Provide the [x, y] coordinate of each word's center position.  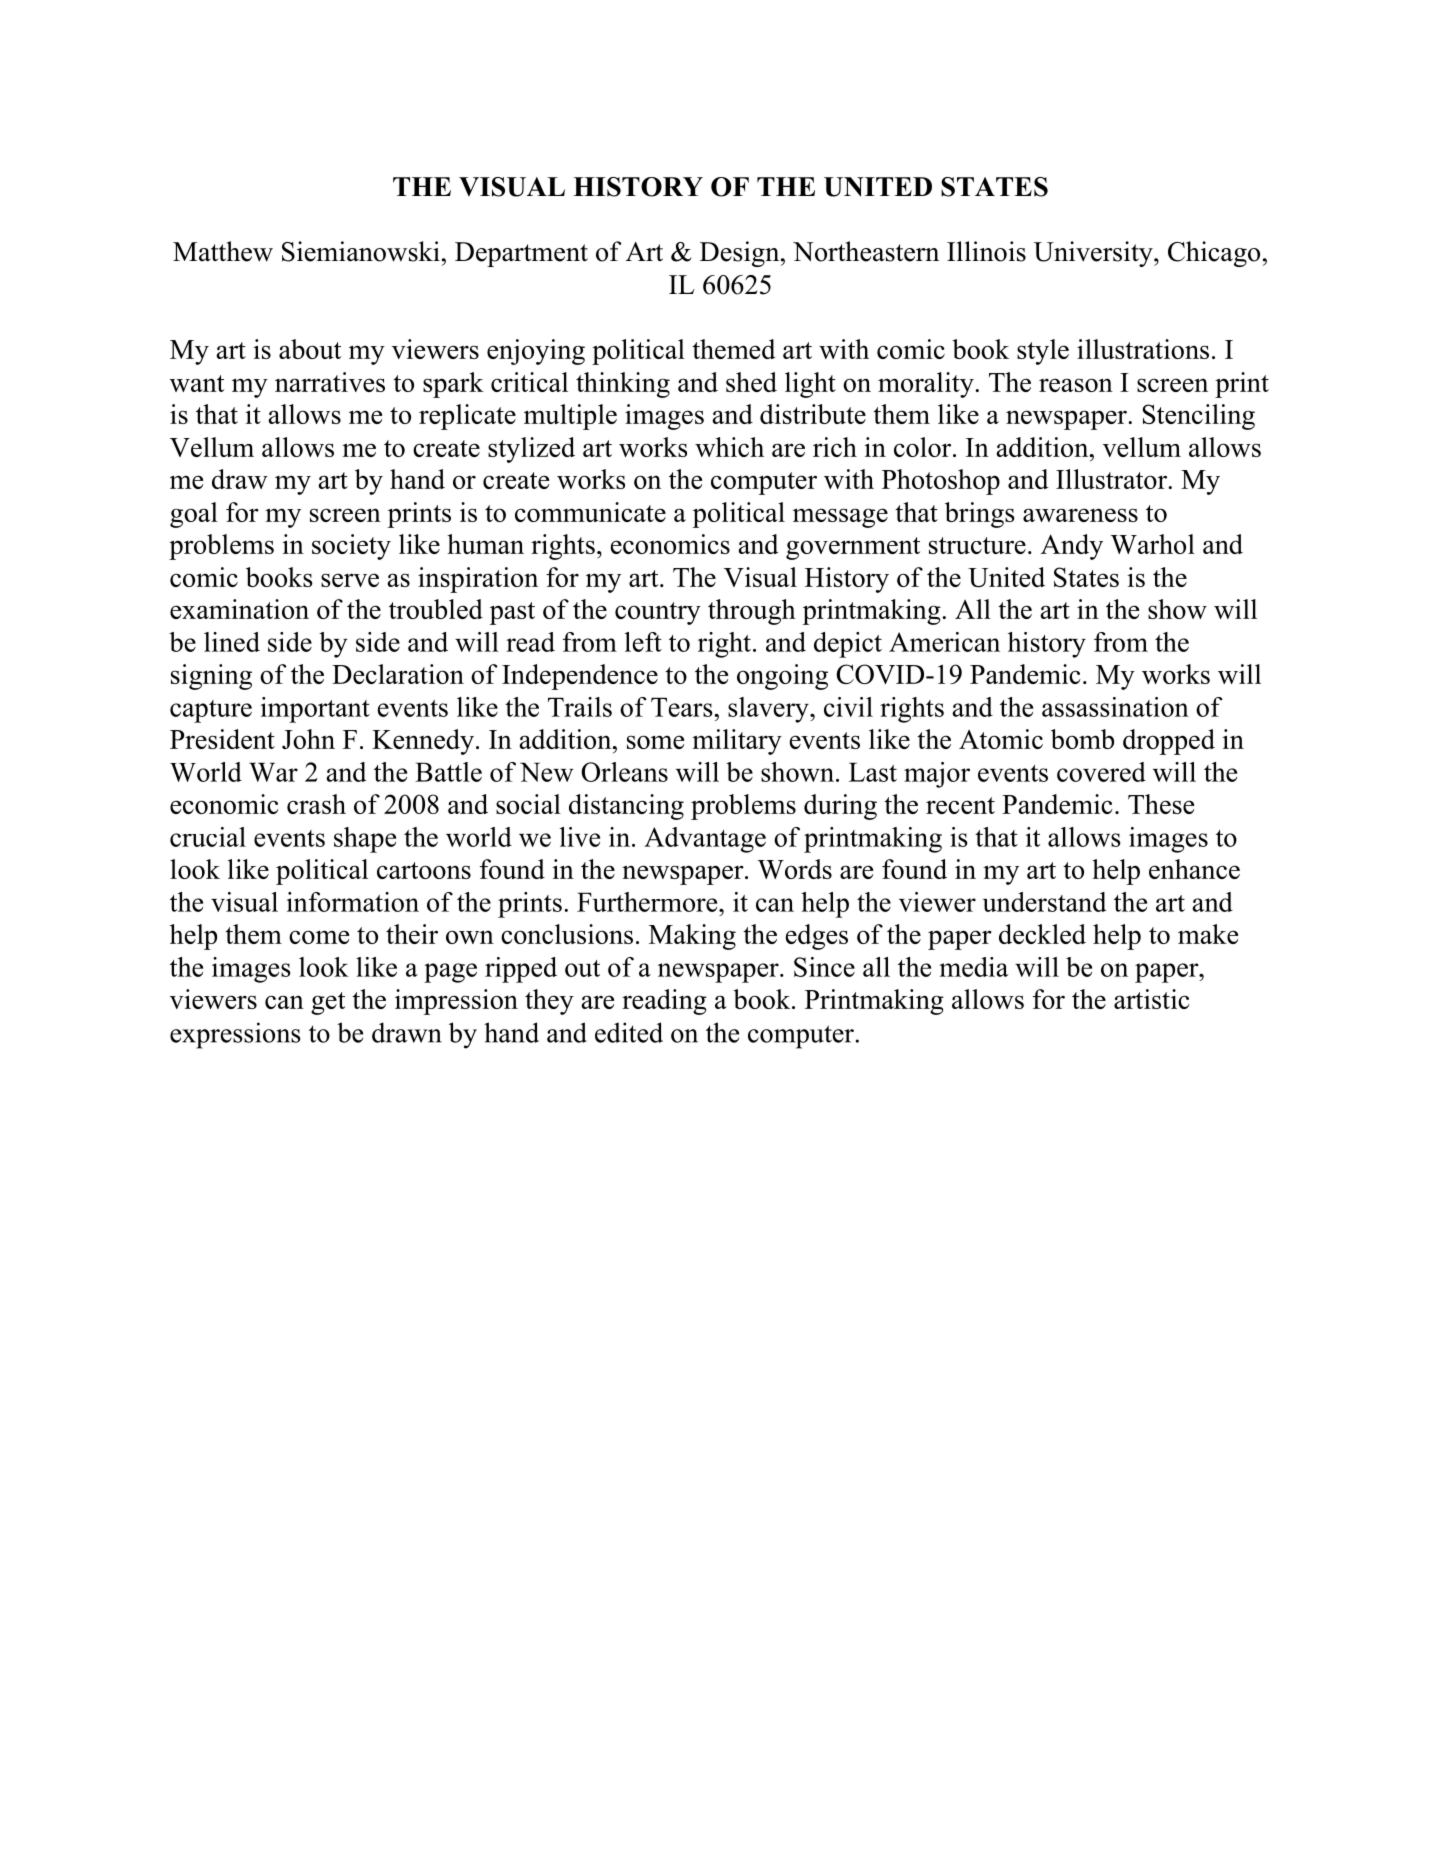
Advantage [705, 840]
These [1161, 804]
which [729, 447]
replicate [467, 417]
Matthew [223, 251]
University [1094, 254]
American [944, 642]
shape [365, 840]
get [328, 1003]
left [643, 642]
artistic [1152, 999]
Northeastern [866, 251]
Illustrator [1112, 479]
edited [629, 1032]
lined [232, 642]
